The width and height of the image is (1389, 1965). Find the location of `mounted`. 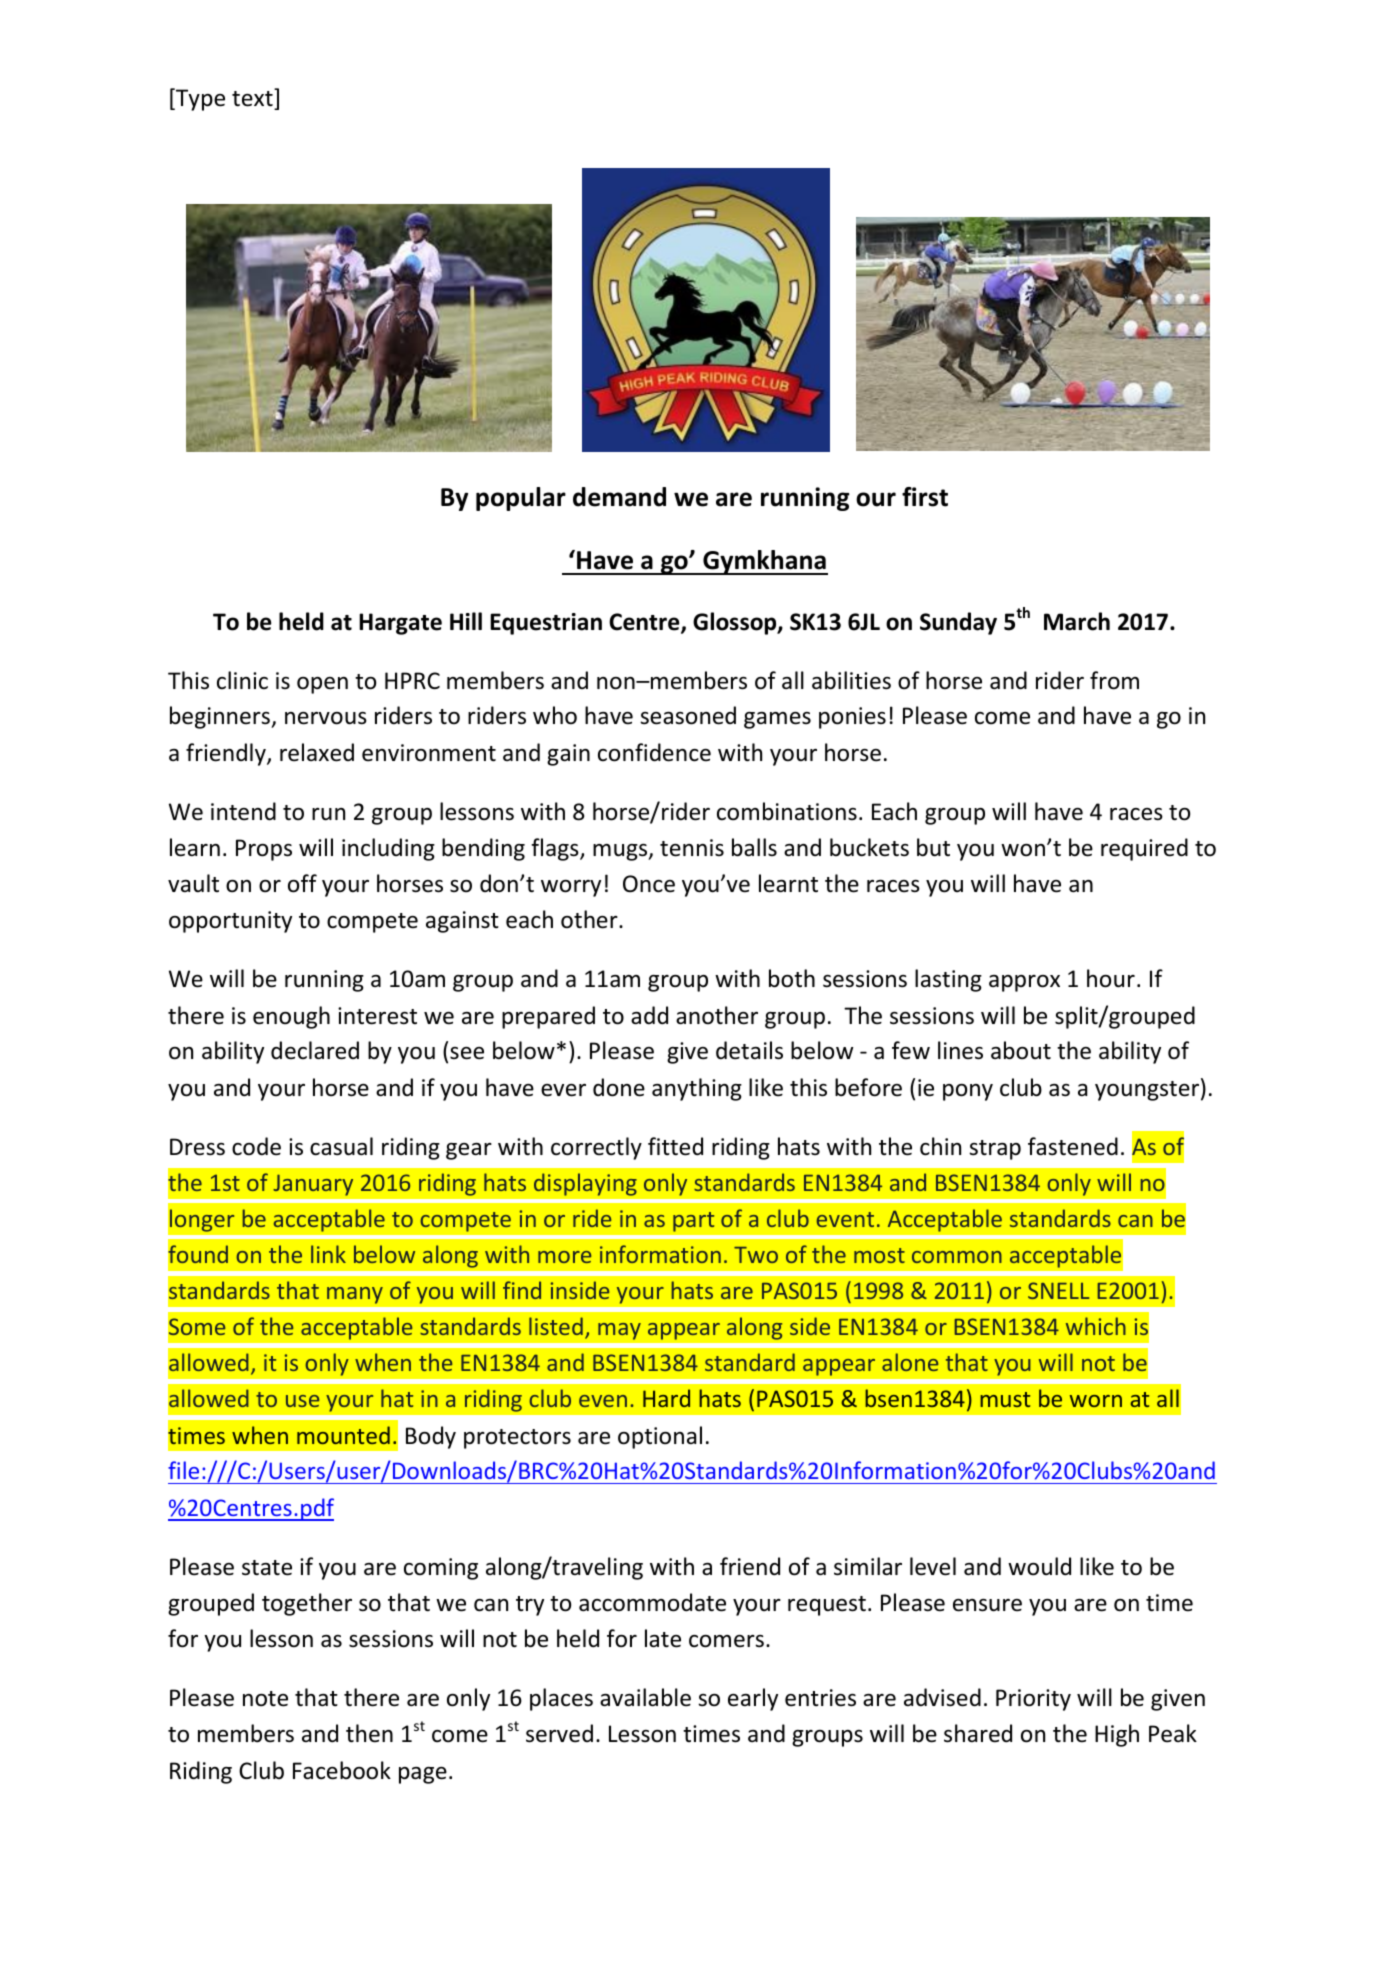

mounted is located at coordinates (343, 1435).
